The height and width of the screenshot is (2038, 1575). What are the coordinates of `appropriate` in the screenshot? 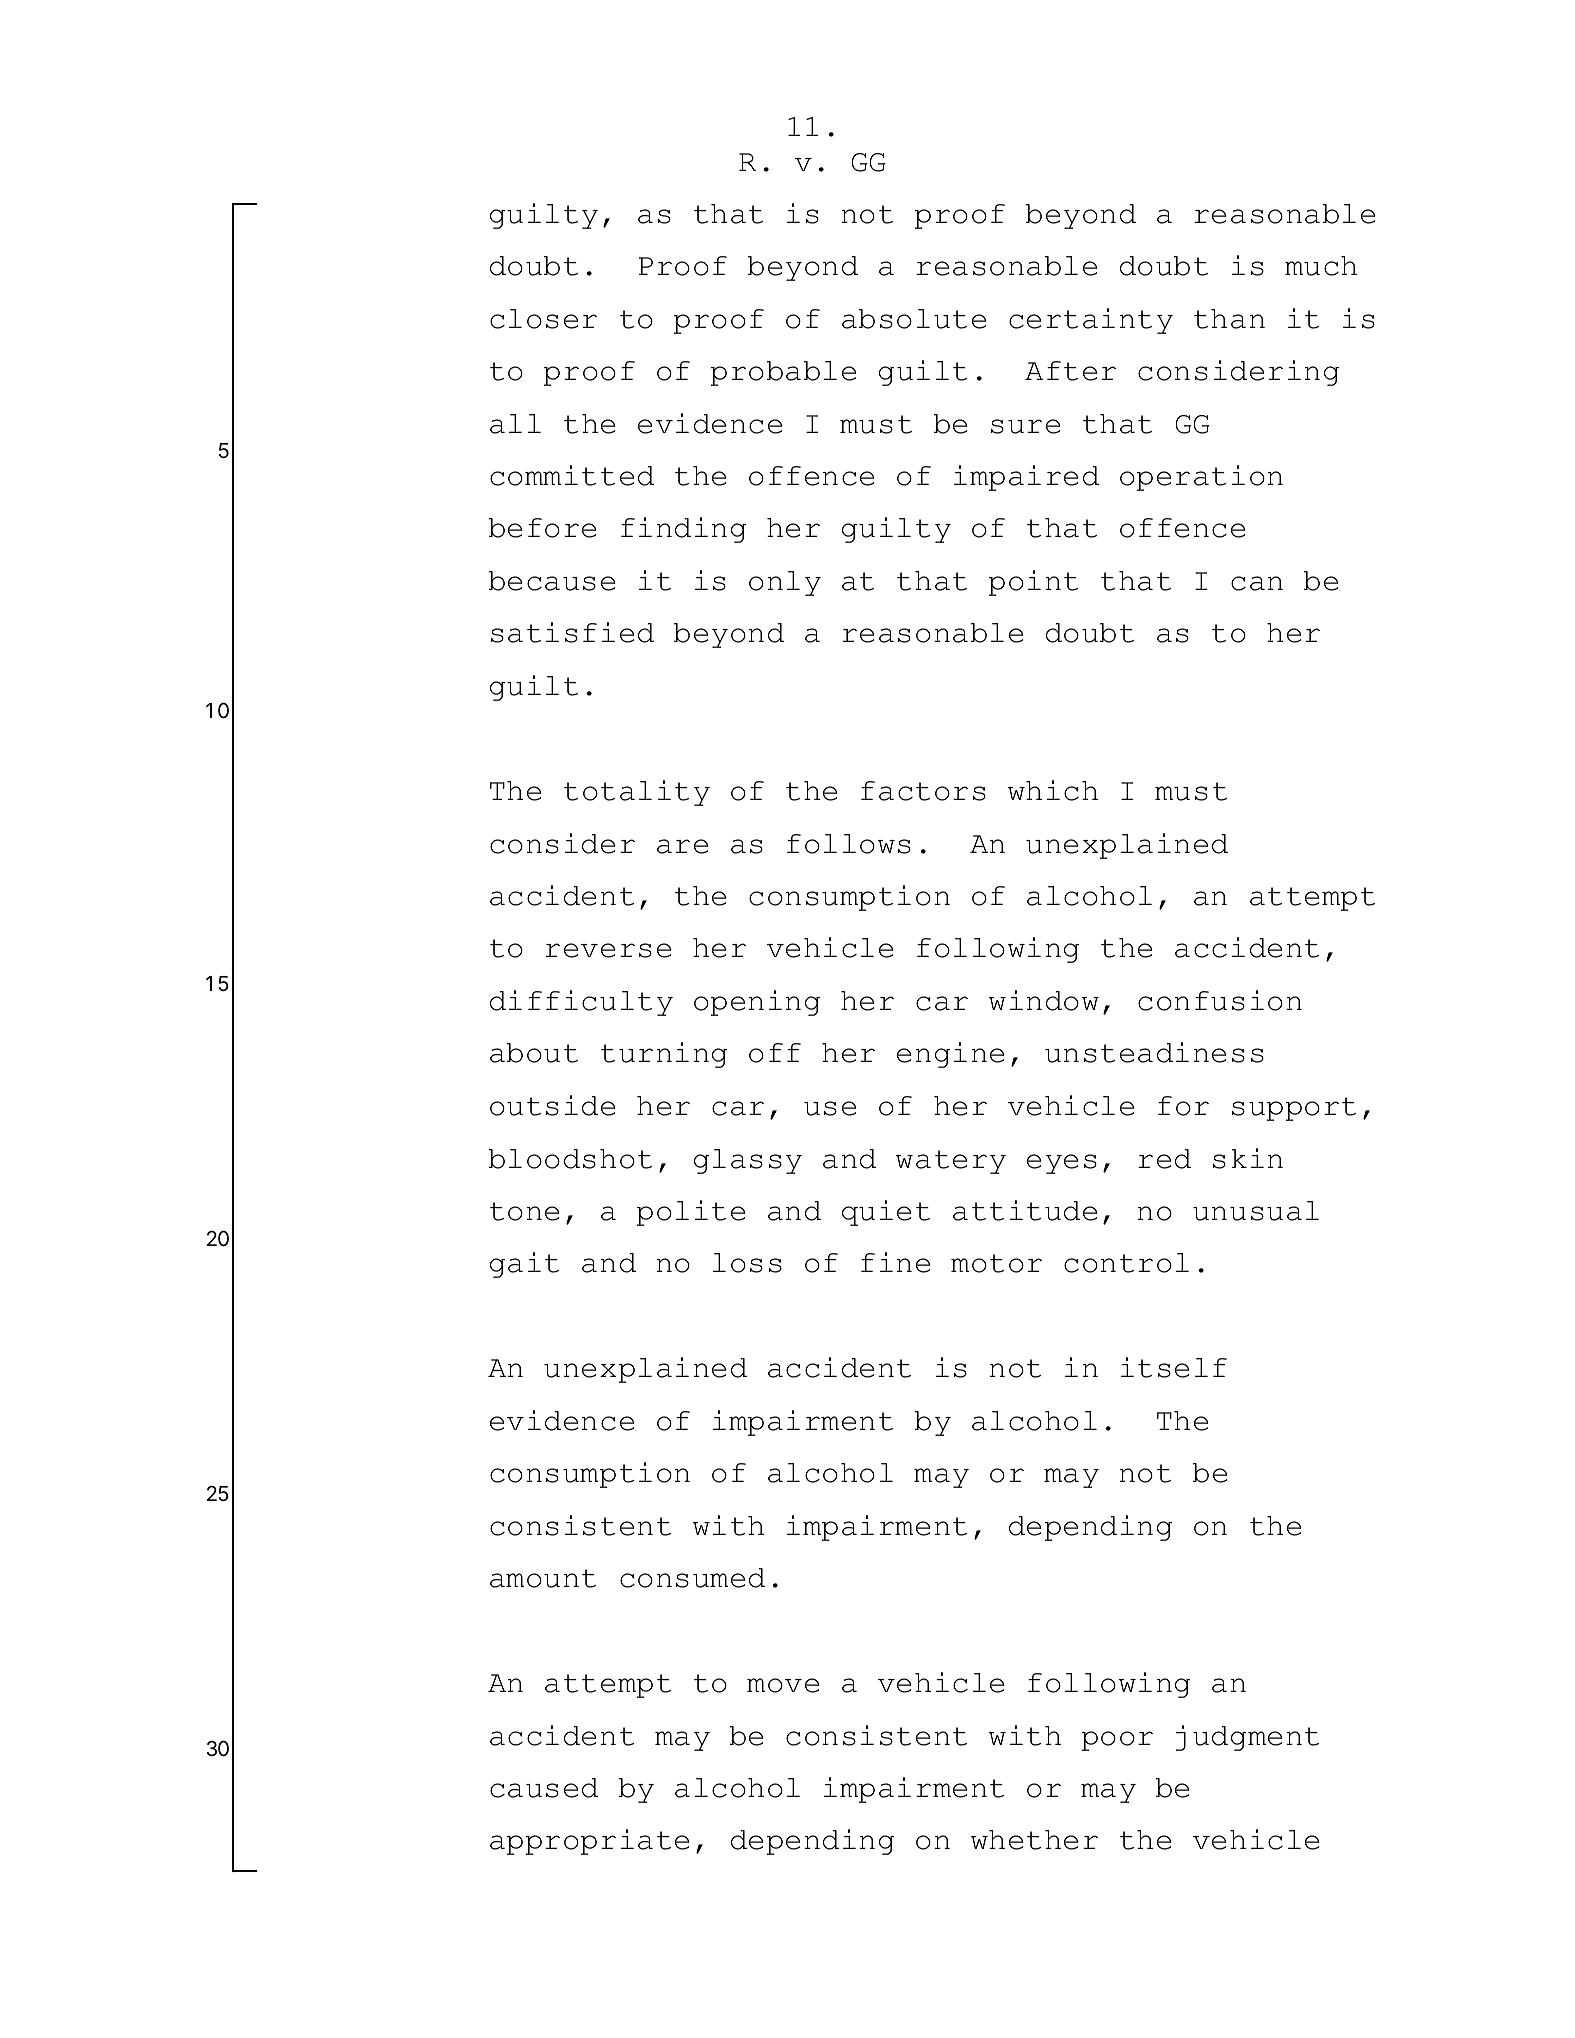 It's located at (589, 1842).
